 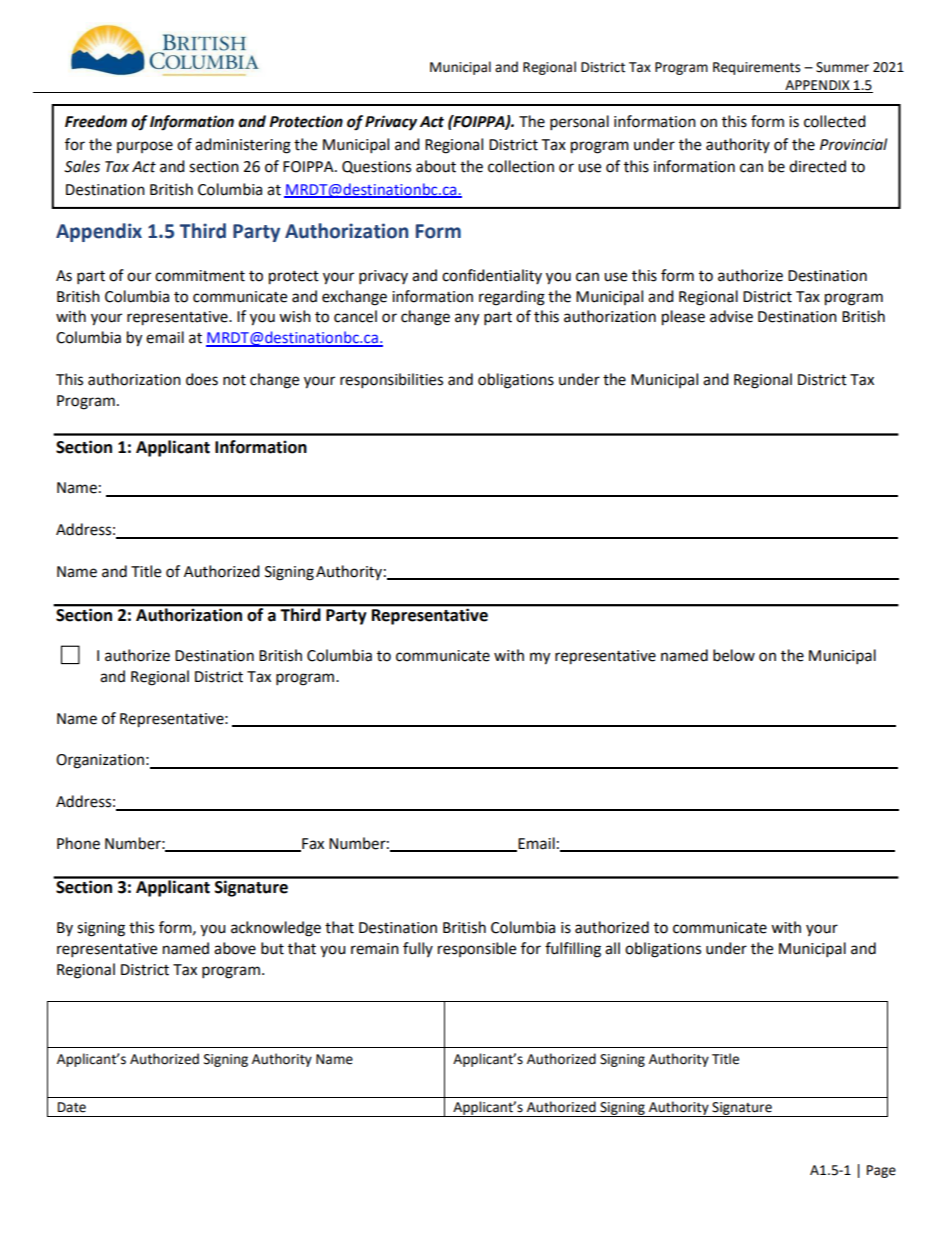 What do you see at coordinates (100, 761) in the screenshot?
I see `Organization` at bounding box center [100, 761].
